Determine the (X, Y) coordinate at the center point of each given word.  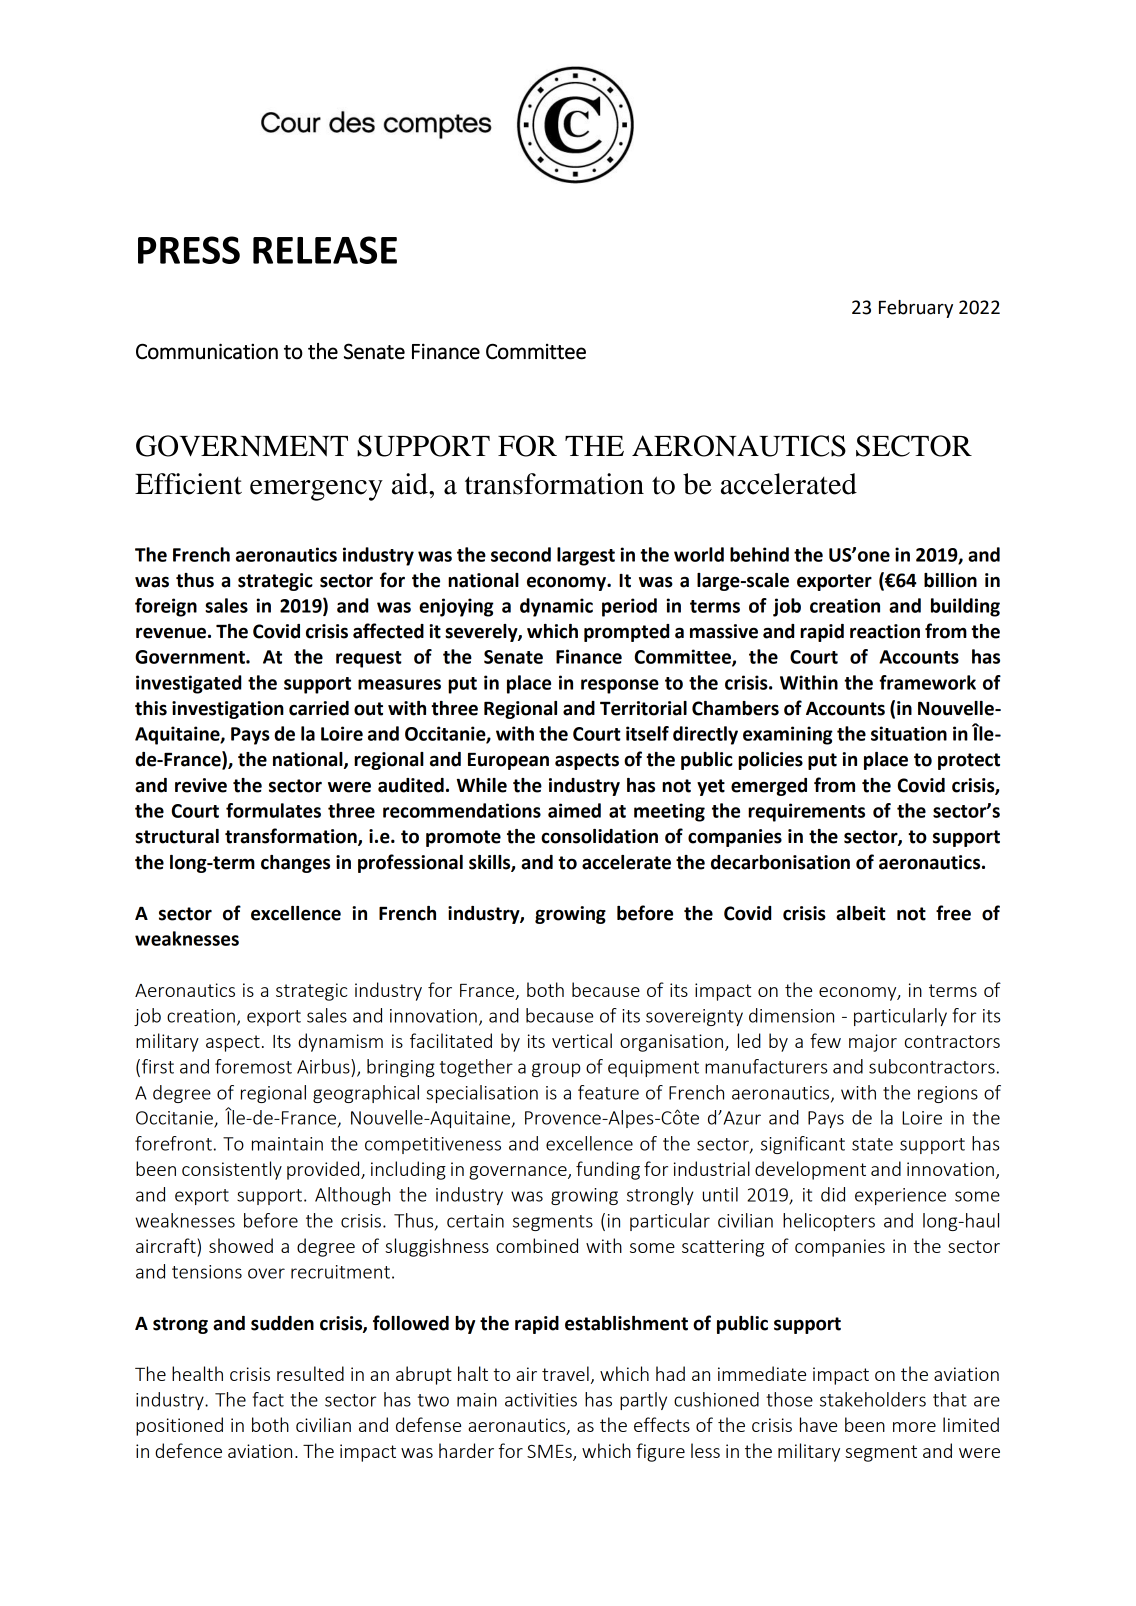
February (916, 309)
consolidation (599, 836)
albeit (861, 913)
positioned (179, 1426)
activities (541, 1400)
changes (295, 864)
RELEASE (325, 250)
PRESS (189, 250)
